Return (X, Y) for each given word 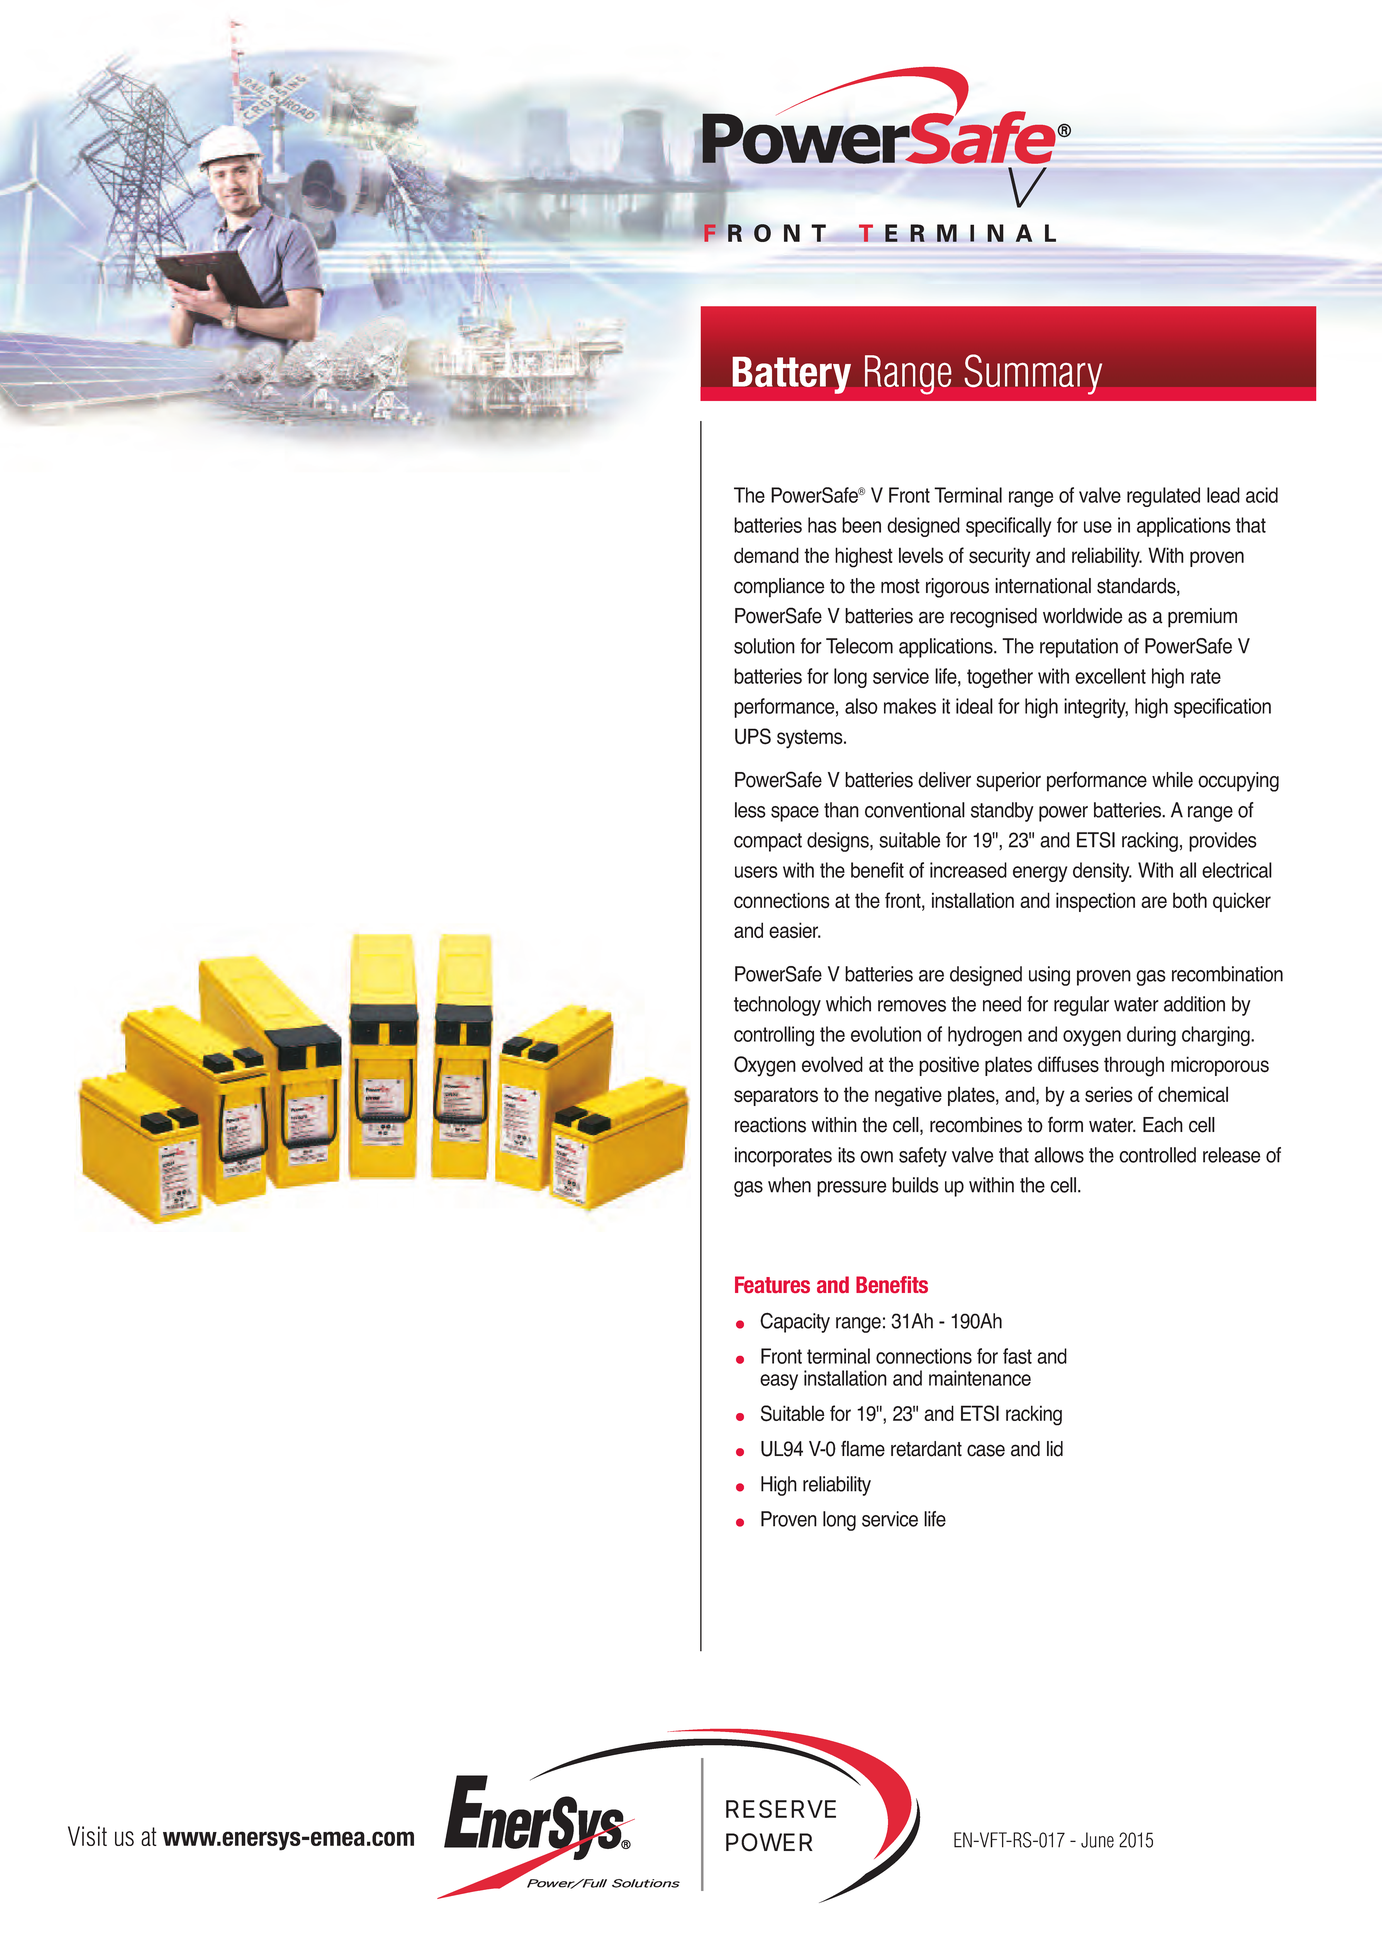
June (1097, 1840)
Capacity (795, 1323)
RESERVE (781, 1809)
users (756, 872)
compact (768, 842)
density (1102, 872)
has (822, 525)
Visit (87, 1836)
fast (1017, 1356)
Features (772, 1284)
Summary (1033, 374)
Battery (792, 375)
